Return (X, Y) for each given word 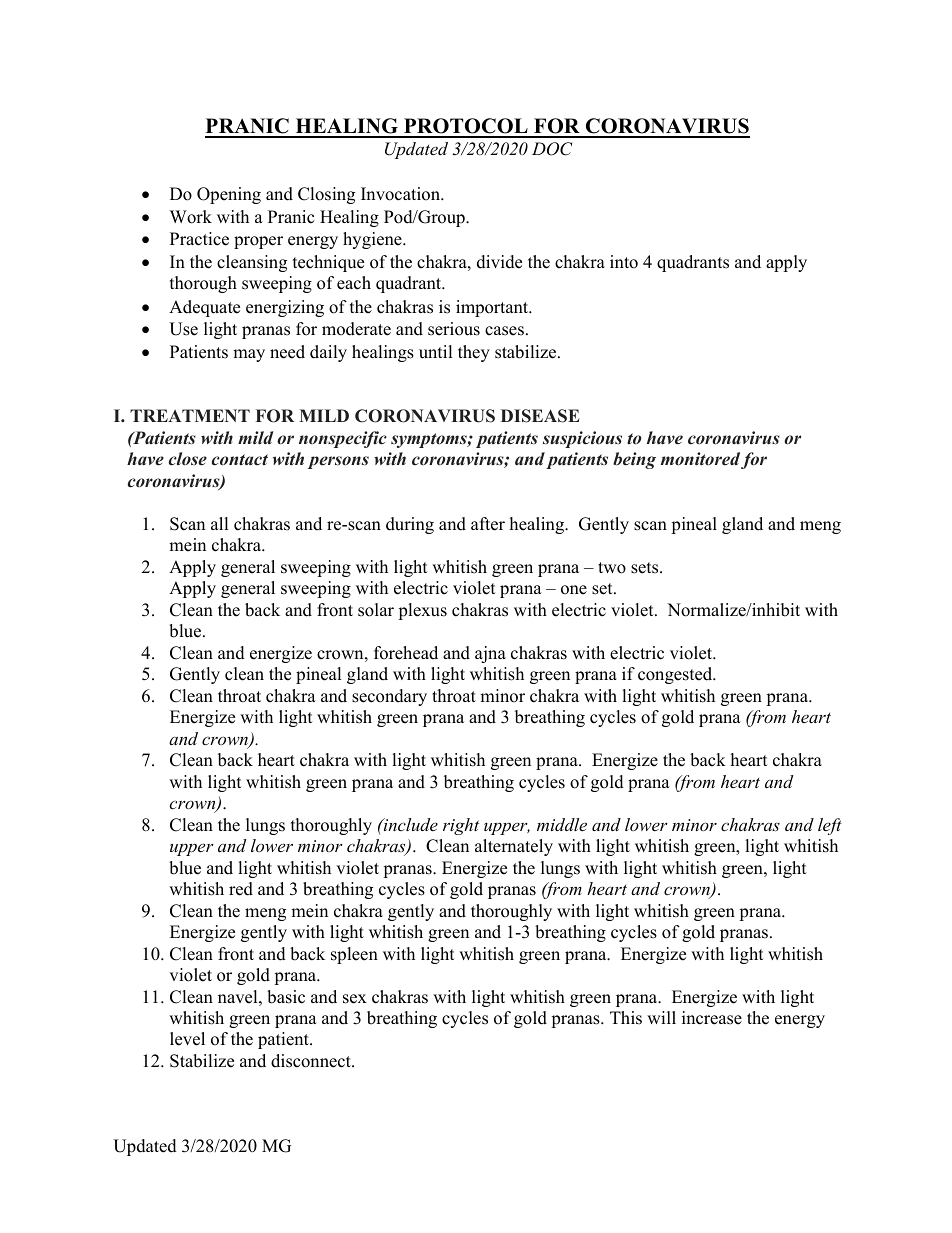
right (461, 826)
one (574, 590)
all (220, 523)
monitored (700, 459)
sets (646, 568)
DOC (552, 149)
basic (286, 997)
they (474, 353)
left (830, 826)
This (626, 1018)
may (249, 355)
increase (712, 1018)
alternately (514, 847)
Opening (229, 195)
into (624, 262)
